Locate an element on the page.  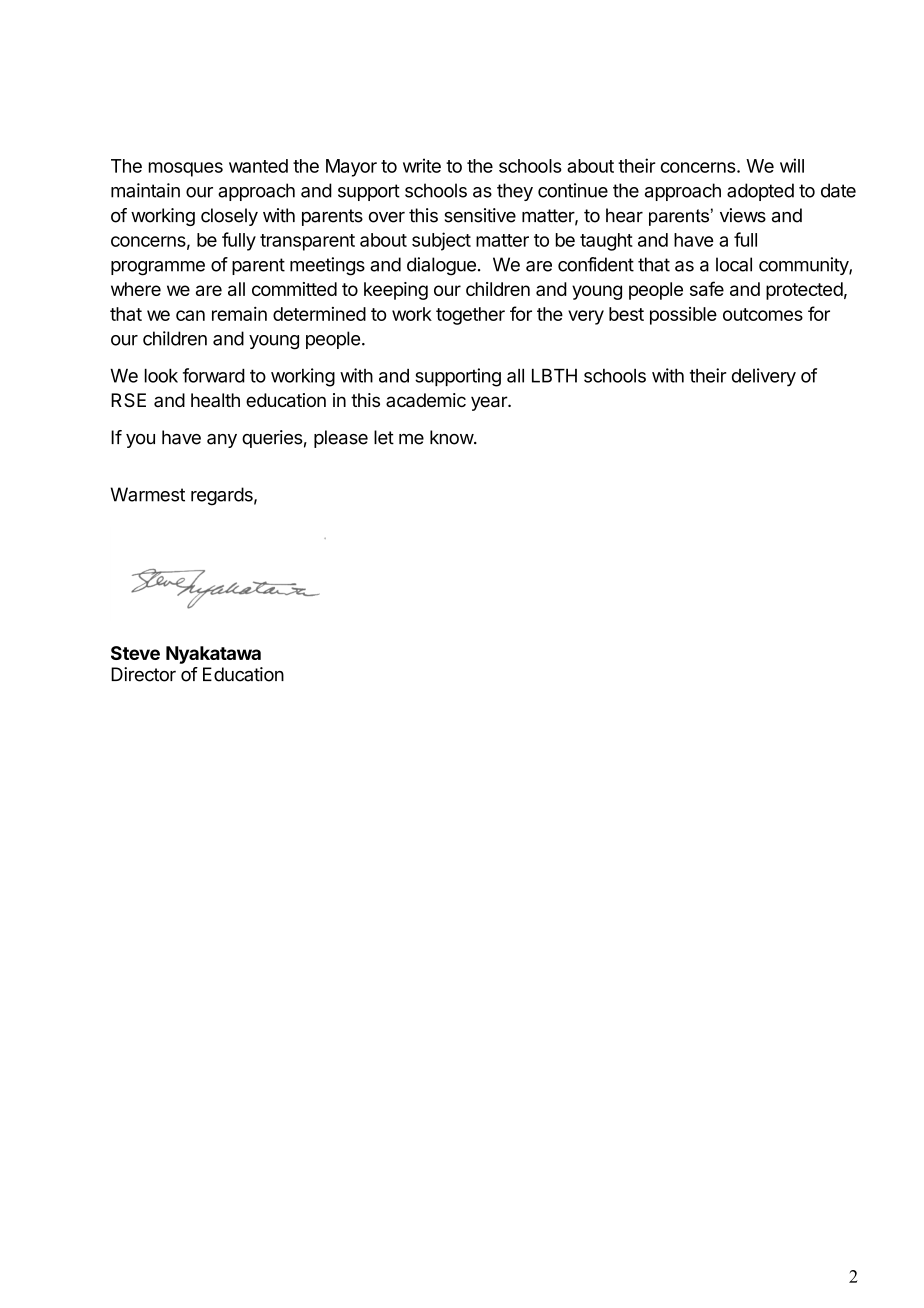
they is located at coordinates (515, 192).
